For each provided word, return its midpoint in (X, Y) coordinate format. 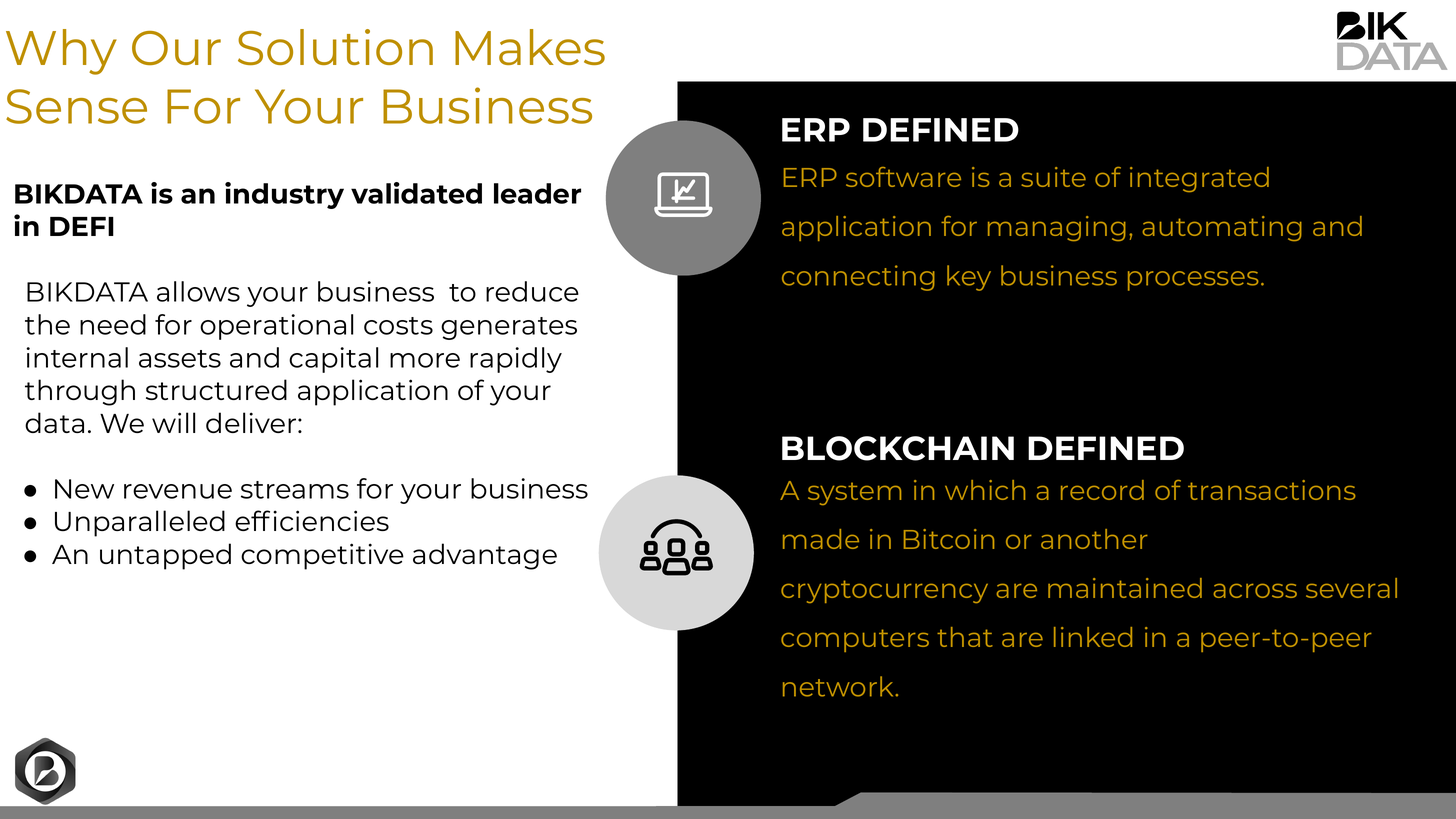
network (839, 686)
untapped (165, 556)
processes (1193, 281)
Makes (530, 47)
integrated (1199, 179)
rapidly (516, 360)
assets (180, 359)
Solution (335, 47)
